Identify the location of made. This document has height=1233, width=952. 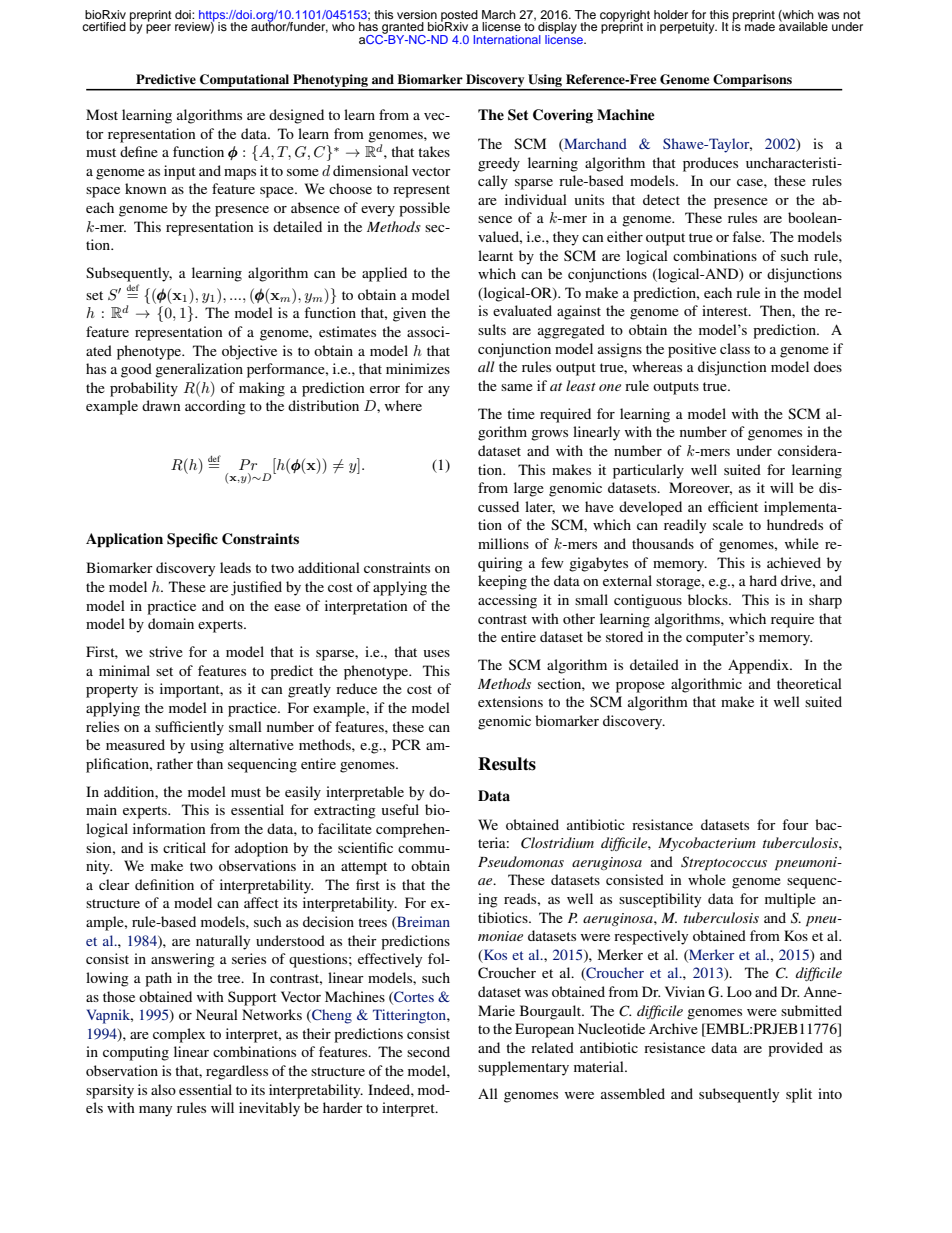
(760, 25).
